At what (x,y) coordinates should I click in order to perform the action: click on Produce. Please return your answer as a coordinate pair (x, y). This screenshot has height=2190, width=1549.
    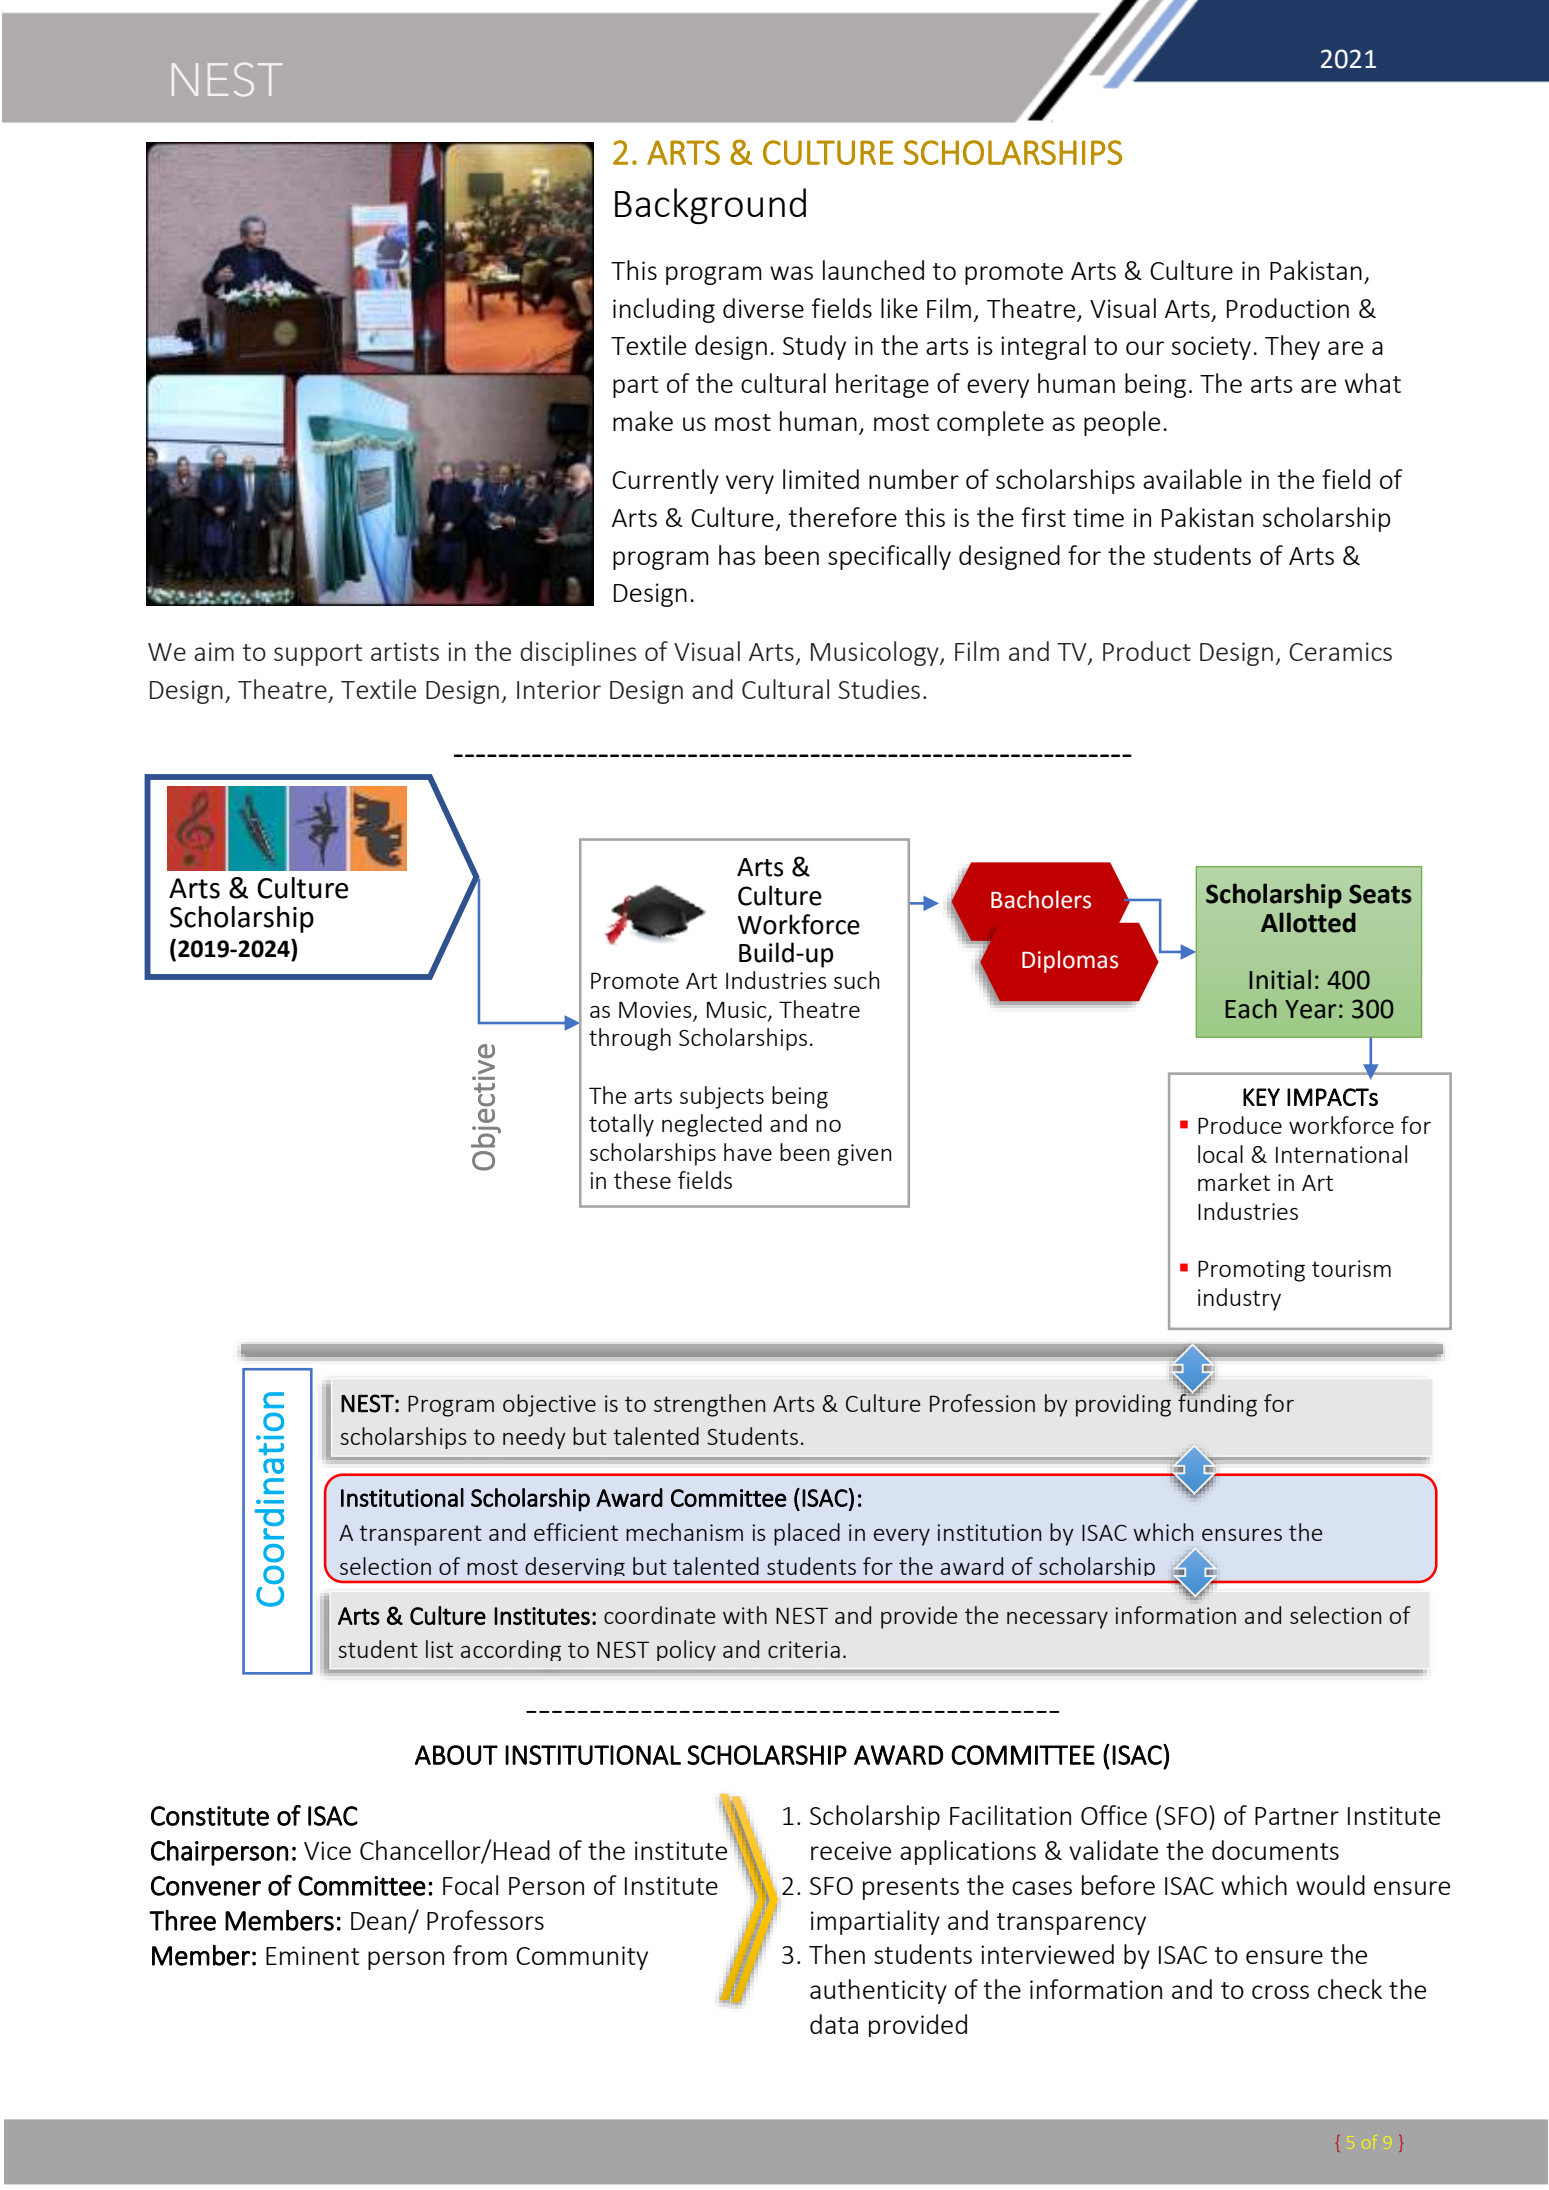
    Looking at the image, I should click on (1240, 1125).
